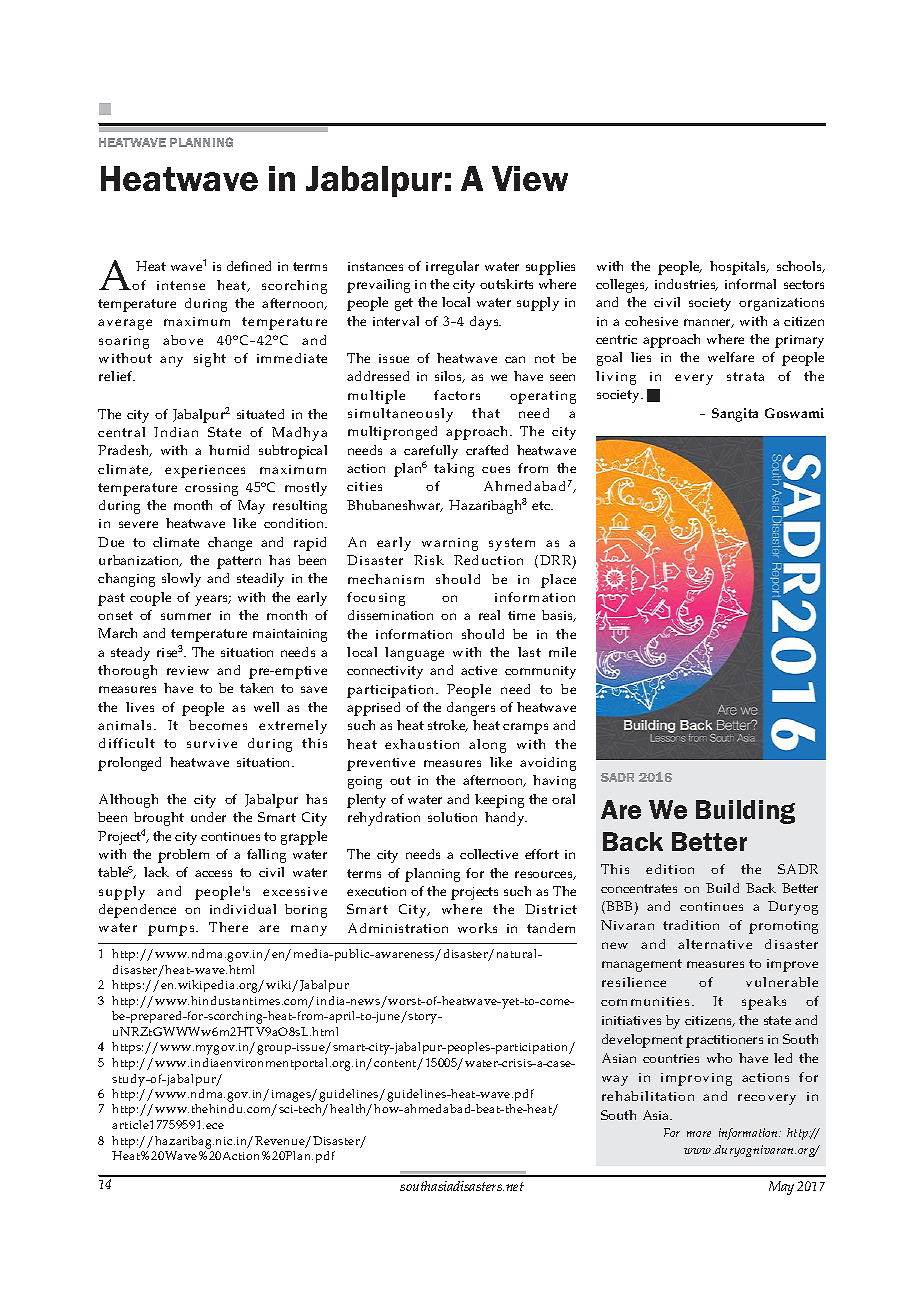 Image resolution: width=924 pixels, height=1308 pixels. I want to click on irregular, so click(452, 268).
